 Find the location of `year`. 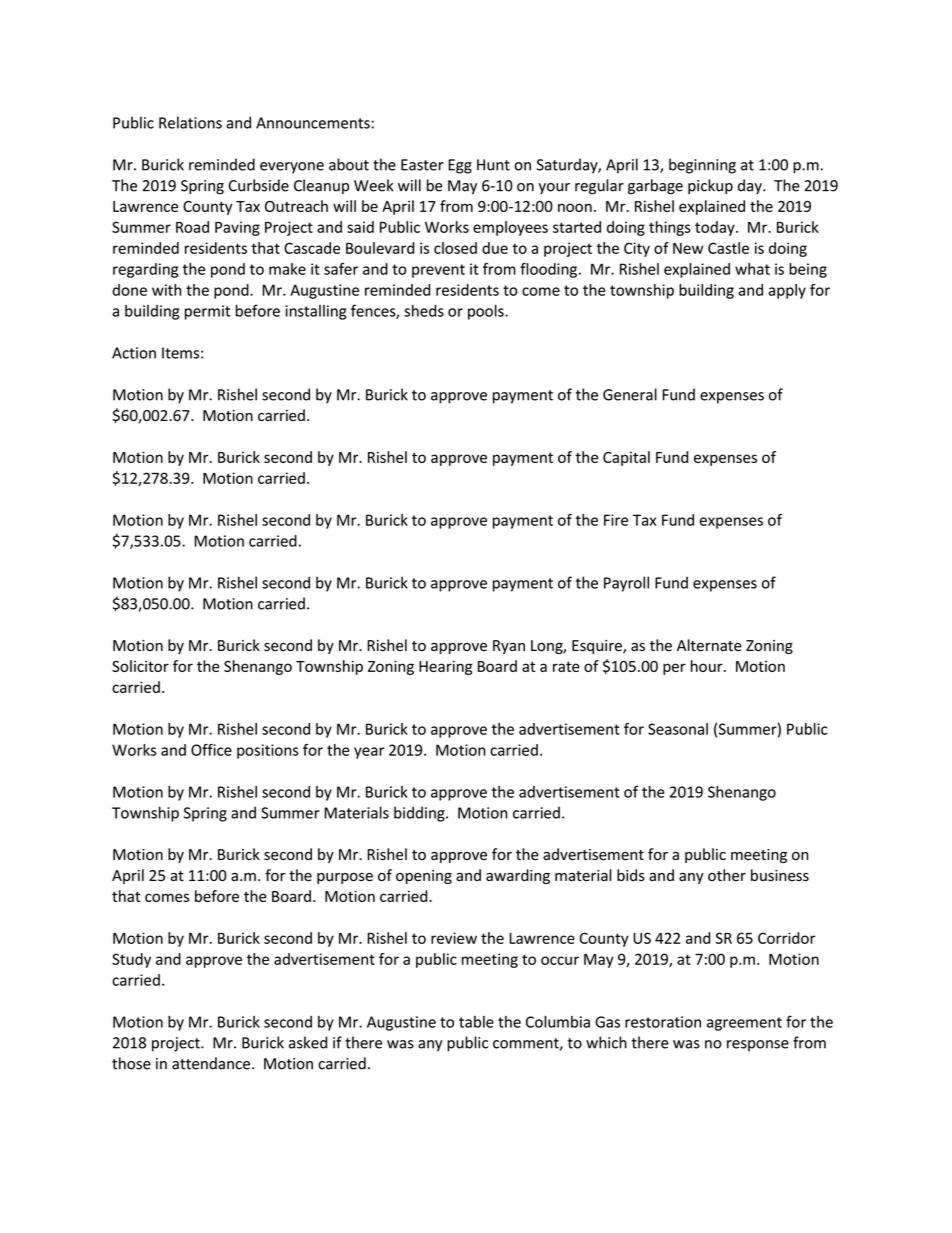

year is located at coordinates (369, 753).
